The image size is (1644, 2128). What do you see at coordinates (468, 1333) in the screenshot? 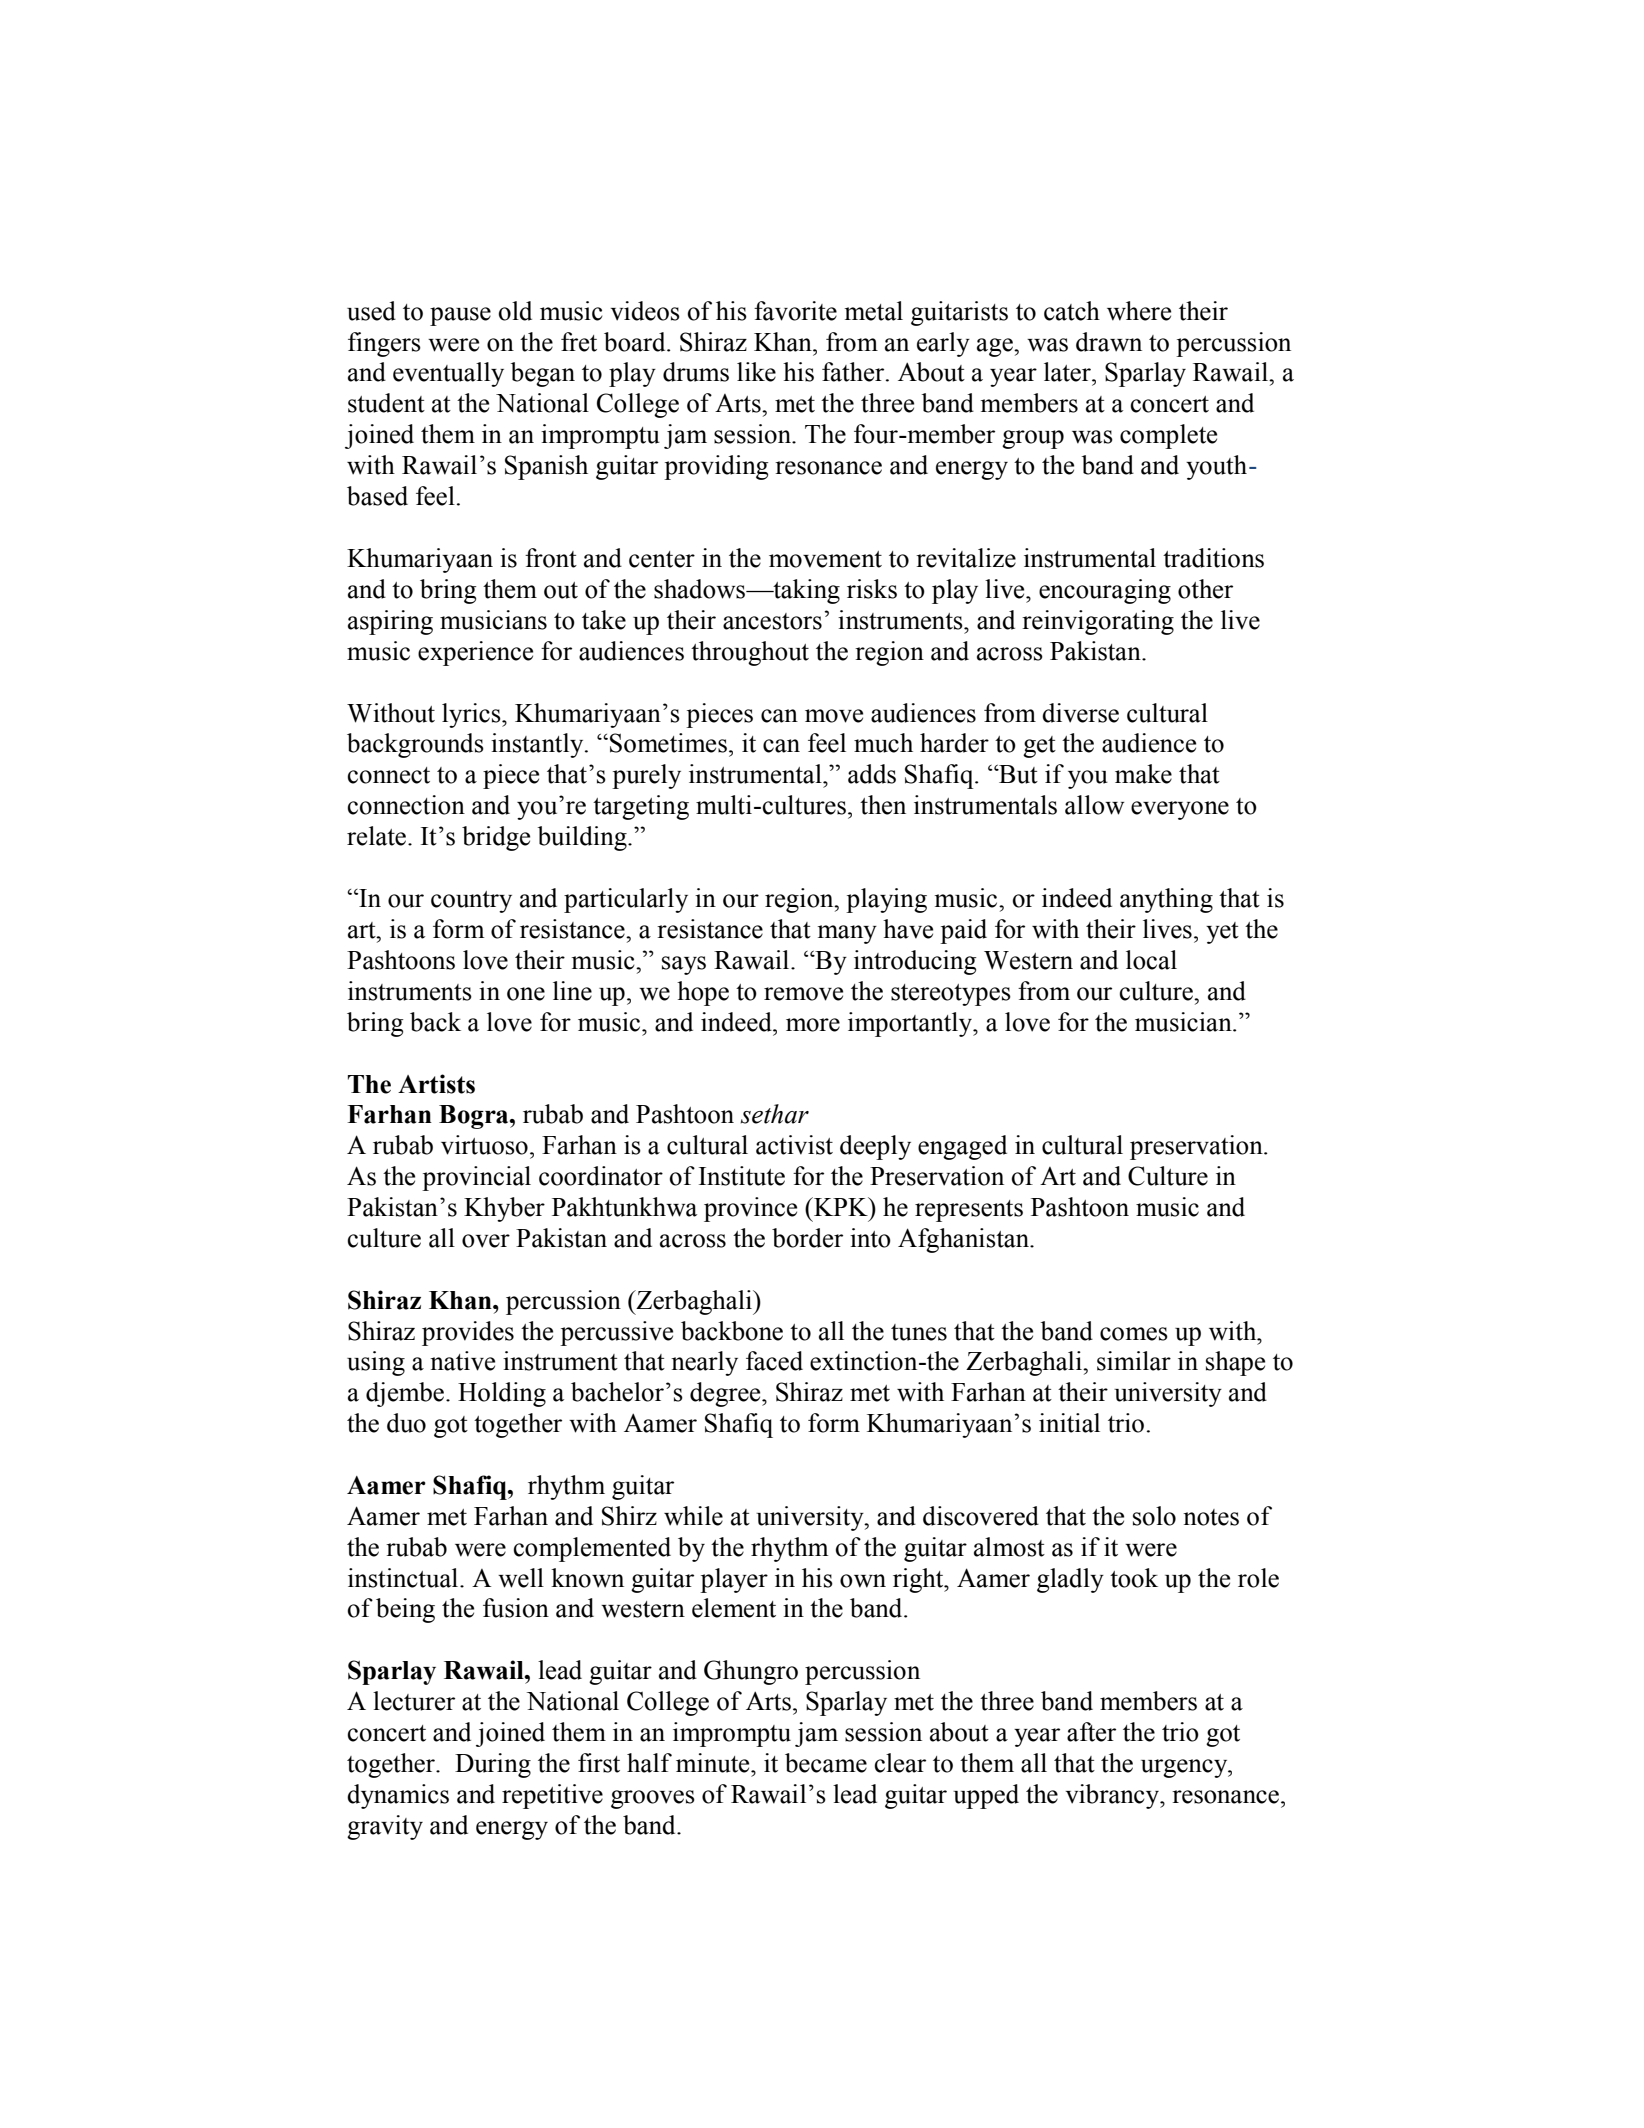
I see `provides` at bounding box center [468, 1333].
